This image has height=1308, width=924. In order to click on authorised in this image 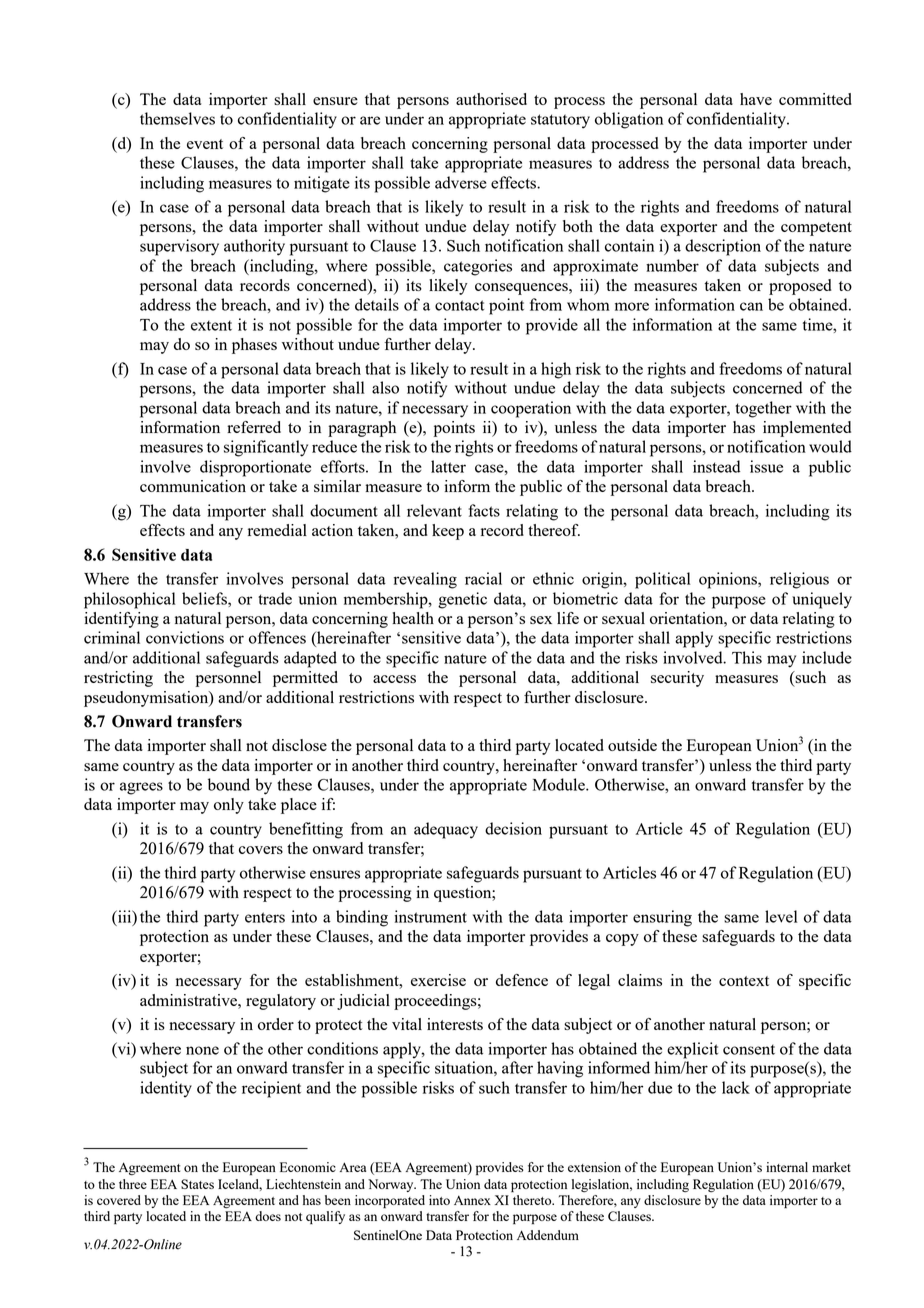, I will do `click(491, 99)`.
